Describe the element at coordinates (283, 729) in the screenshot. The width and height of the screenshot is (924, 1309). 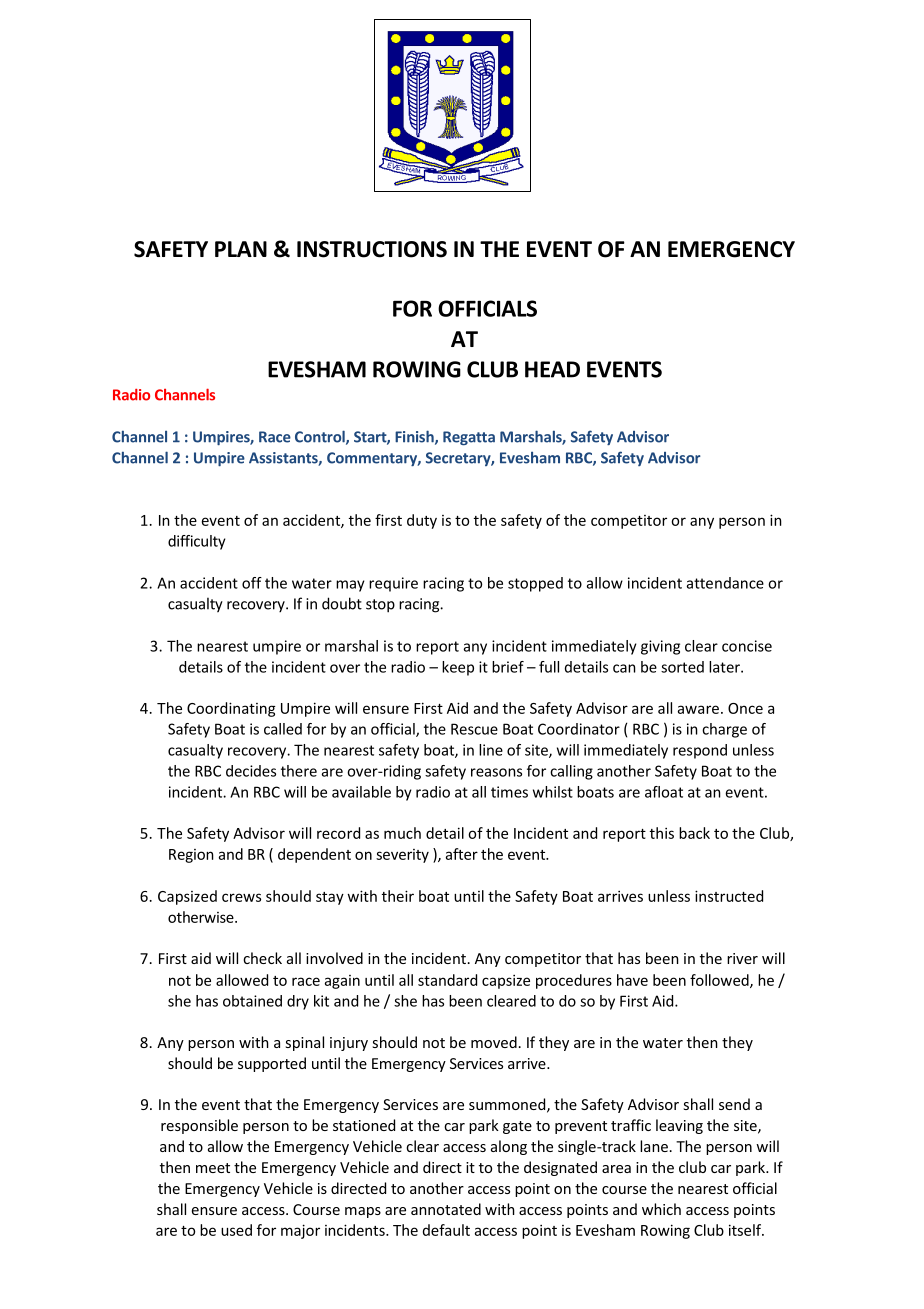
I see `called` at that location.
